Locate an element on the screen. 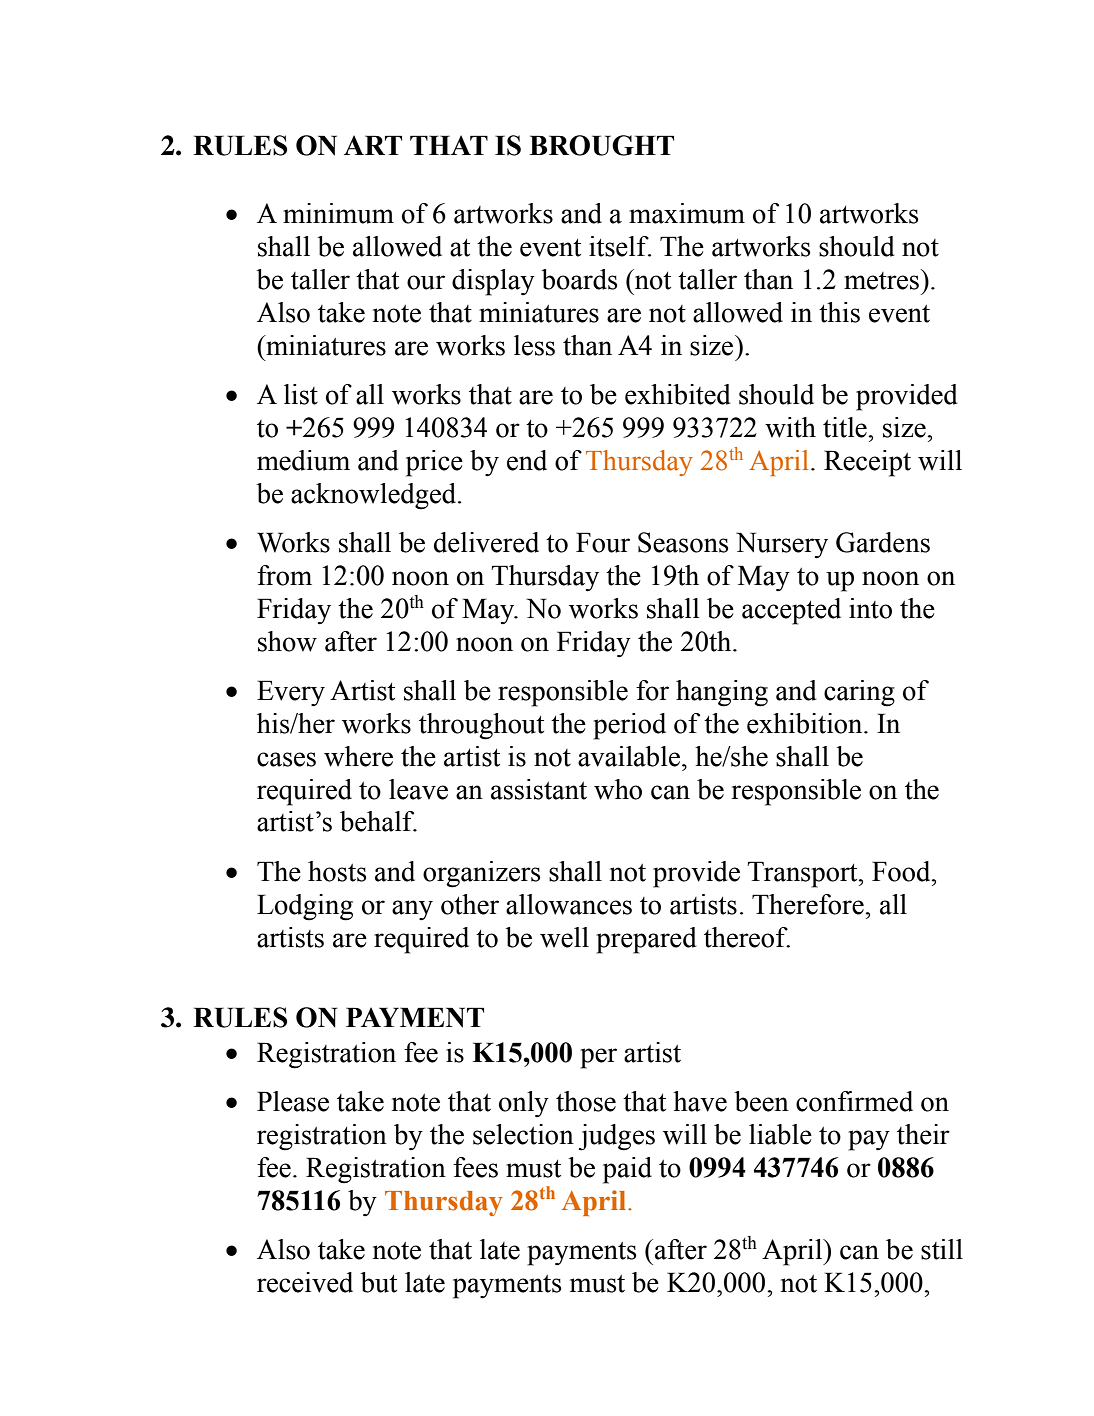 The width and height of the screenshot is (1094, 1416). BROUGHT is located at coordinates (601, 145).
